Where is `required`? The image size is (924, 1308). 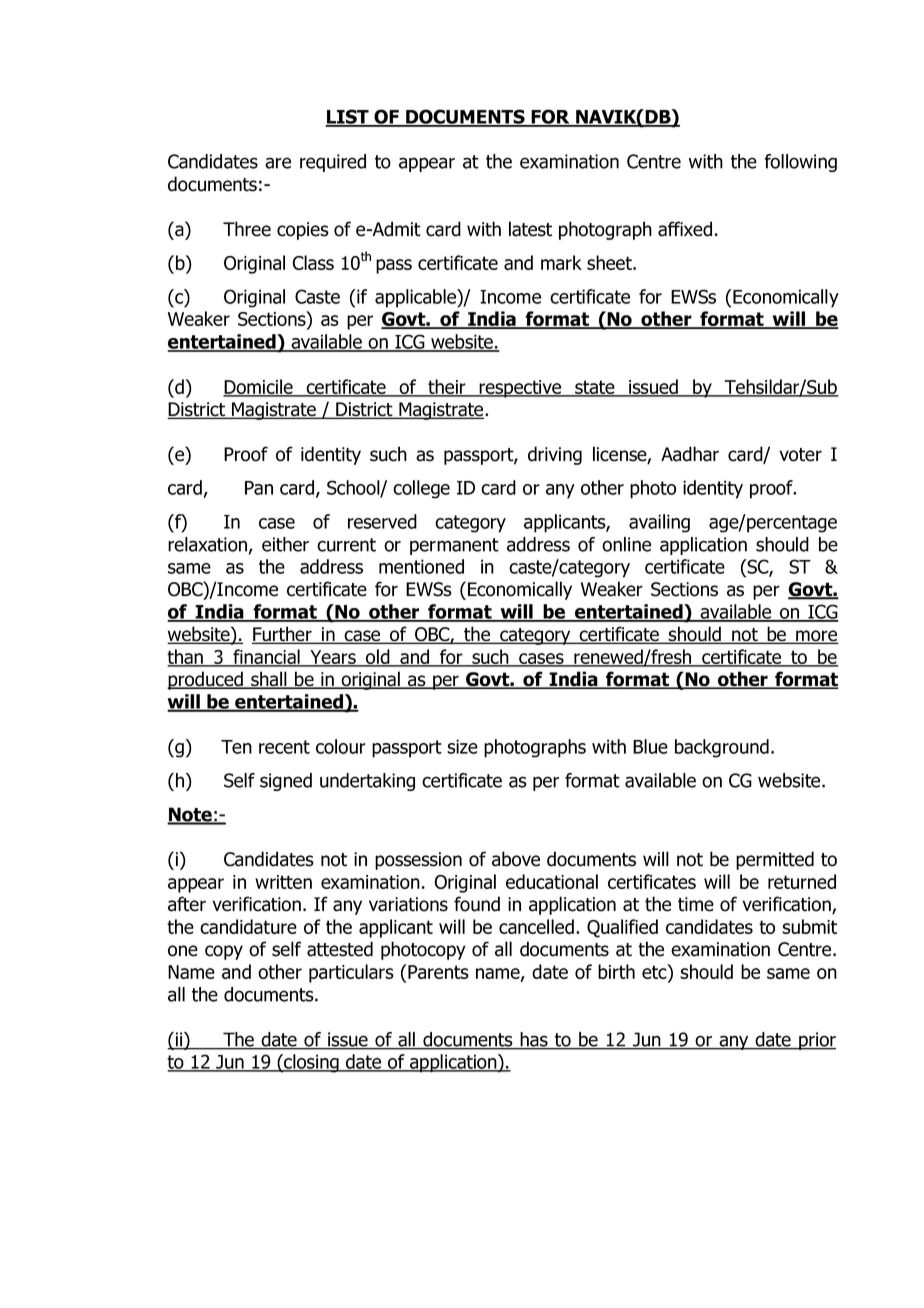
required is located at coordinates (333, 163).
